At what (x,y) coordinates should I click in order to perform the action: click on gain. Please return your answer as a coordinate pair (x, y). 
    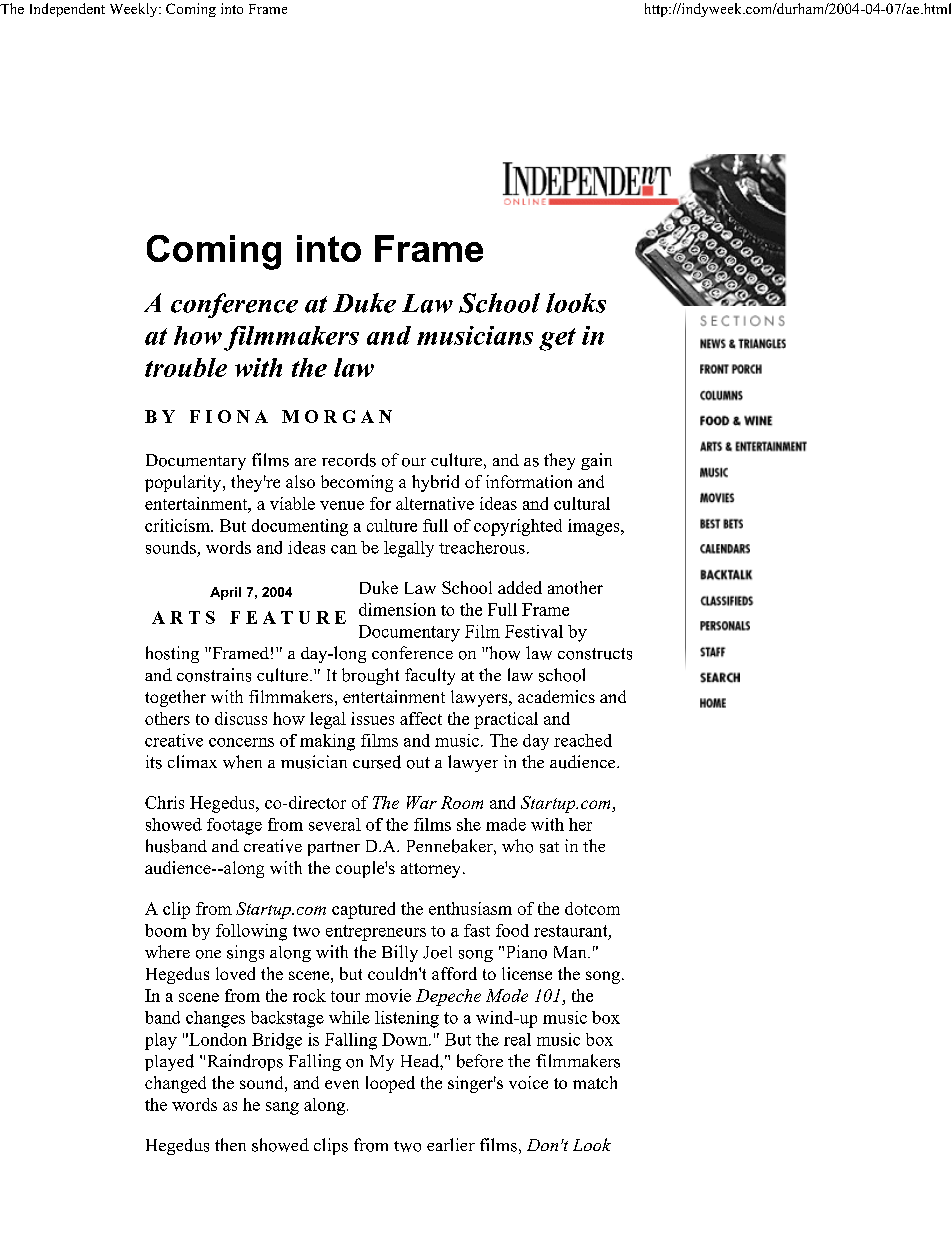
    Looking at the image, I should click on (596, 461).
